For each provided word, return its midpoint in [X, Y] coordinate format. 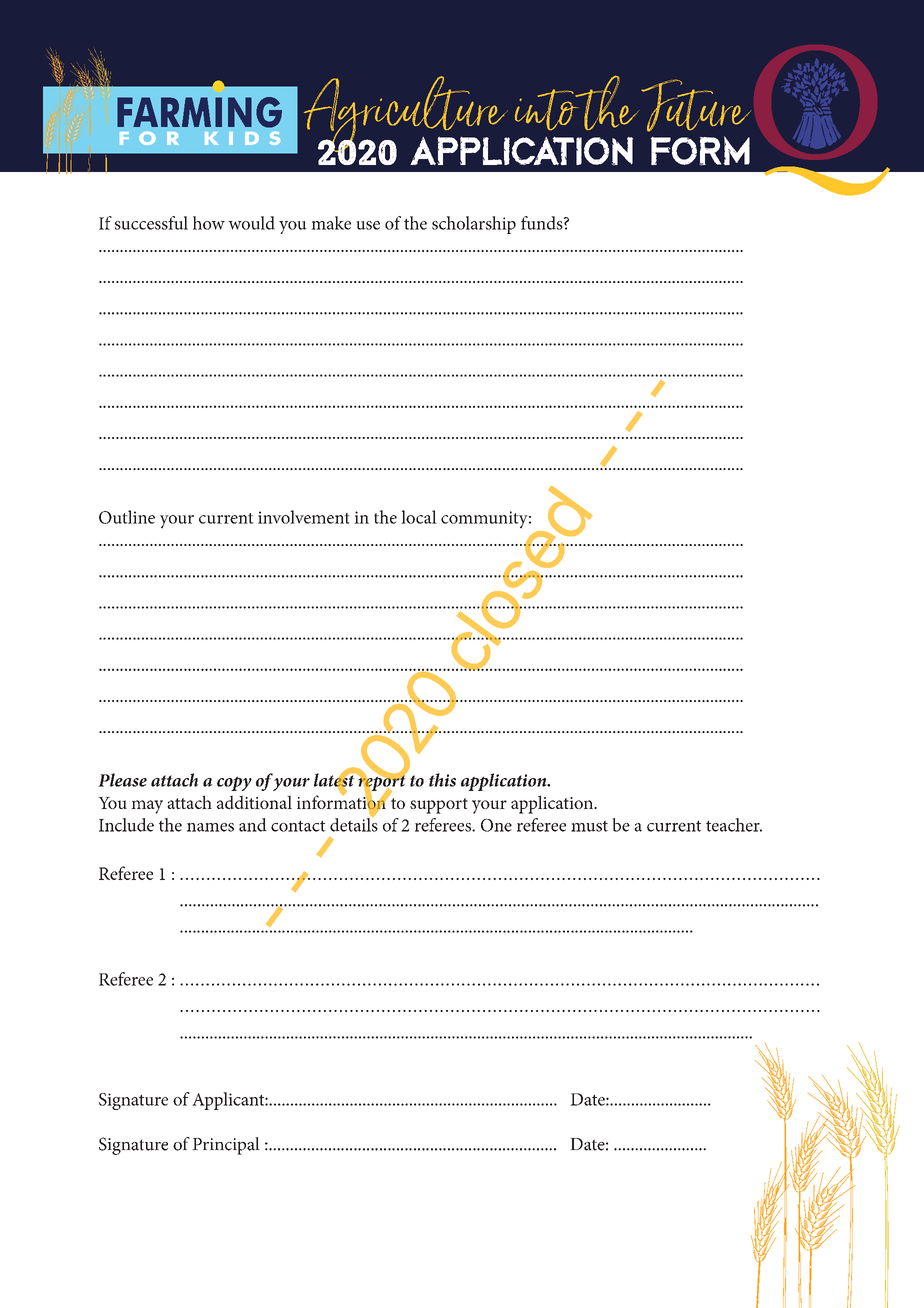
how [209, 223]
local [419, 517]
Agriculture [407, 115]
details [354, 824]
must [589, 826]
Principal [226, 1146]
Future [696, 105]
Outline [127, 517]
